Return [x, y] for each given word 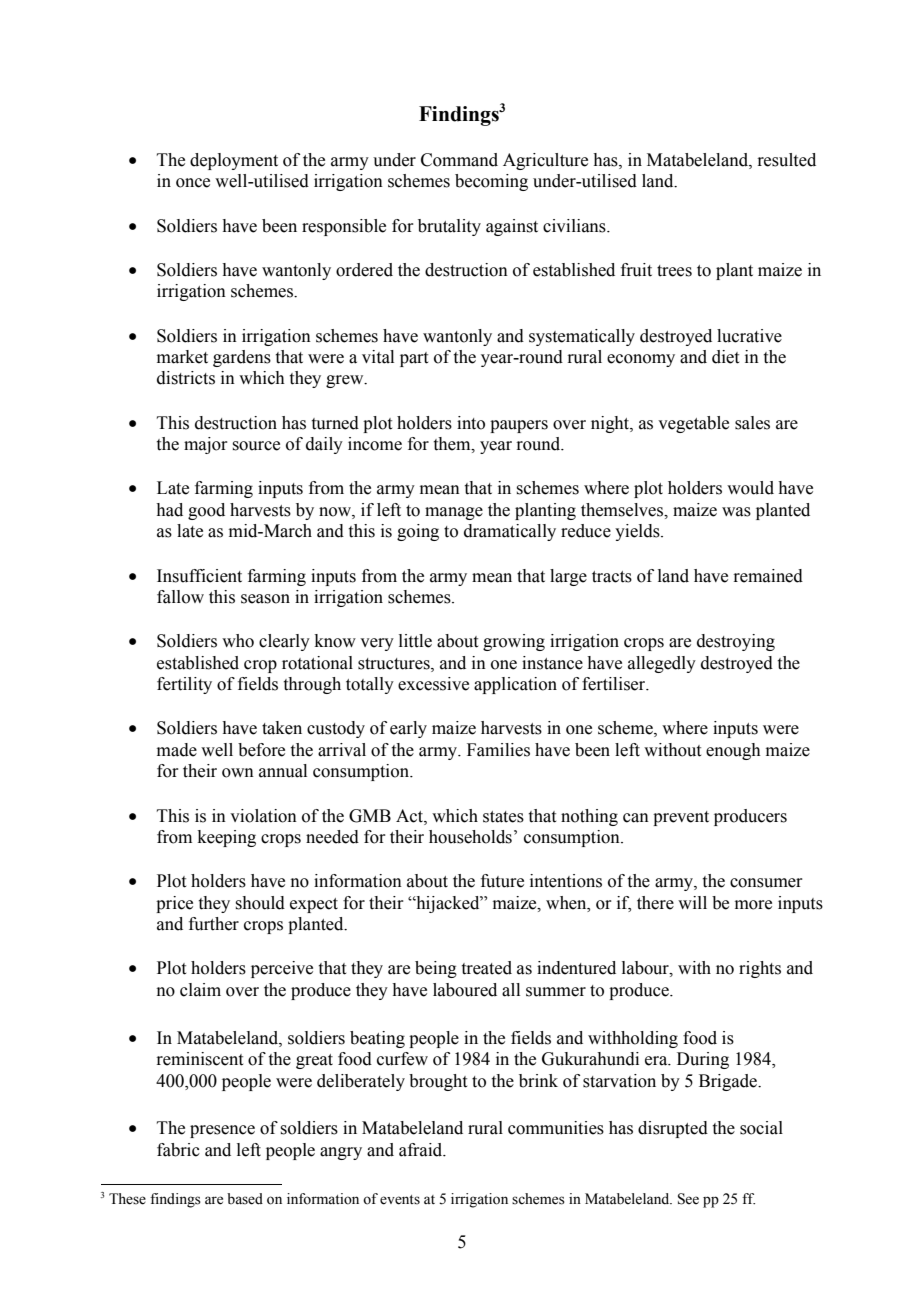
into [471, 423]
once [193, 183]
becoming [491, 182]
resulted [786, 160]
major [206, 445]
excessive [433, 684]
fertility [184, 685]
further [214, 924]
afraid [422, 1150]
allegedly [662, 664]
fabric [178, 1150]
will [692, 902]
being [436, 969]
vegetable [693, 424]
